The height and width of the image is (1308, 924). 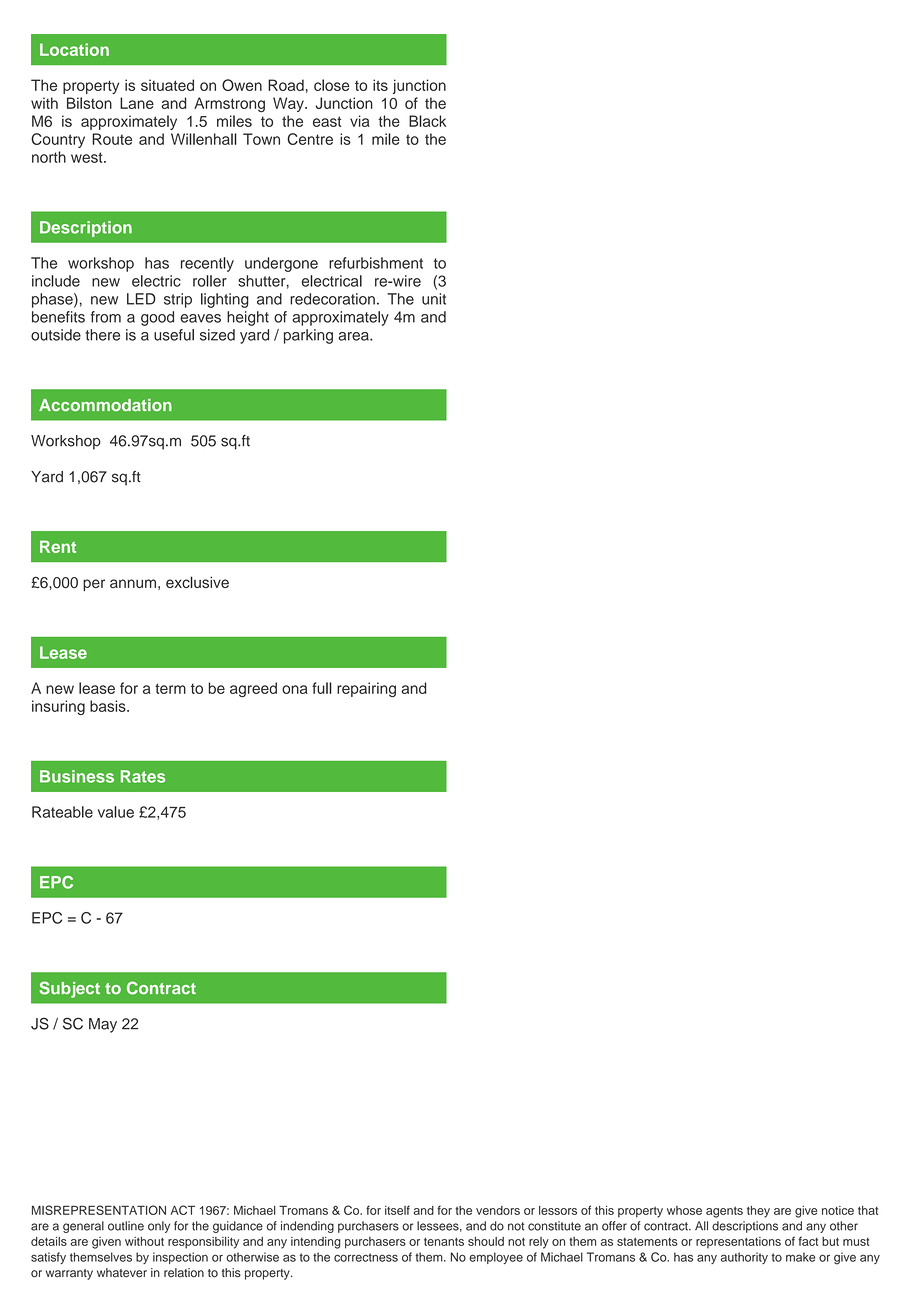 What do you see at coordinates (366, 689) in the image?
I see `repairing` at bounding box center [366, 689].
